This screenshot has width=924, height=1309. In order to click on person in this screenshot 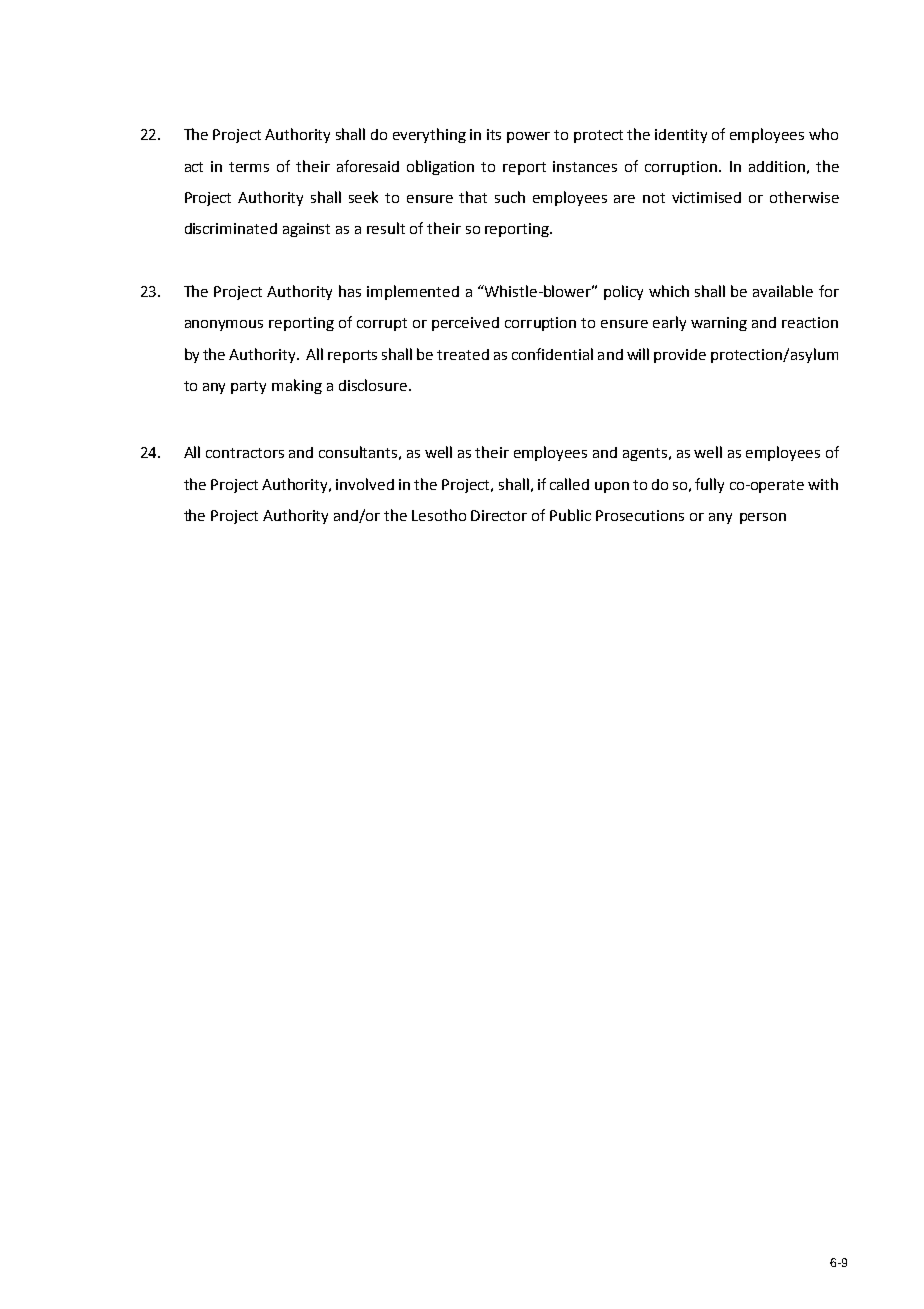, I will do `click(763, 518)`.
